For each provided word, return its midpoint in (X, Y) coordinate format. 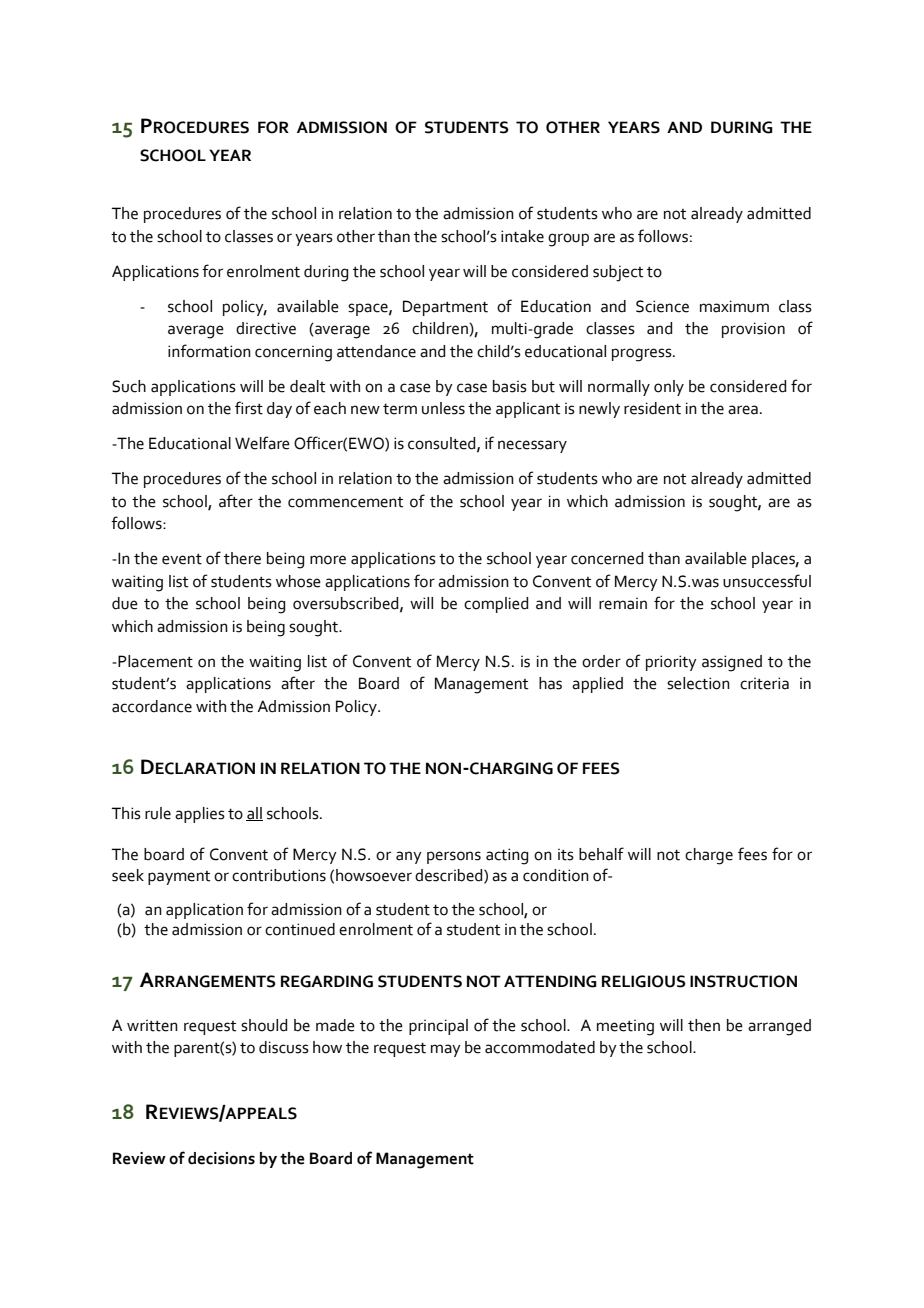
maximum (734, 306)
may (446, 1050)
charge (709, 856)
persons (454, 857)
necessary (532, 446)
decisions (221, 1158)
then (704, 1025)
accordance (152, 706)
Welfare (262, 443)
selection (698, 683)
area (743, 410)
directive (266, 328)
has (550, 683)
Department (445, 308)
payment (179, 878)
